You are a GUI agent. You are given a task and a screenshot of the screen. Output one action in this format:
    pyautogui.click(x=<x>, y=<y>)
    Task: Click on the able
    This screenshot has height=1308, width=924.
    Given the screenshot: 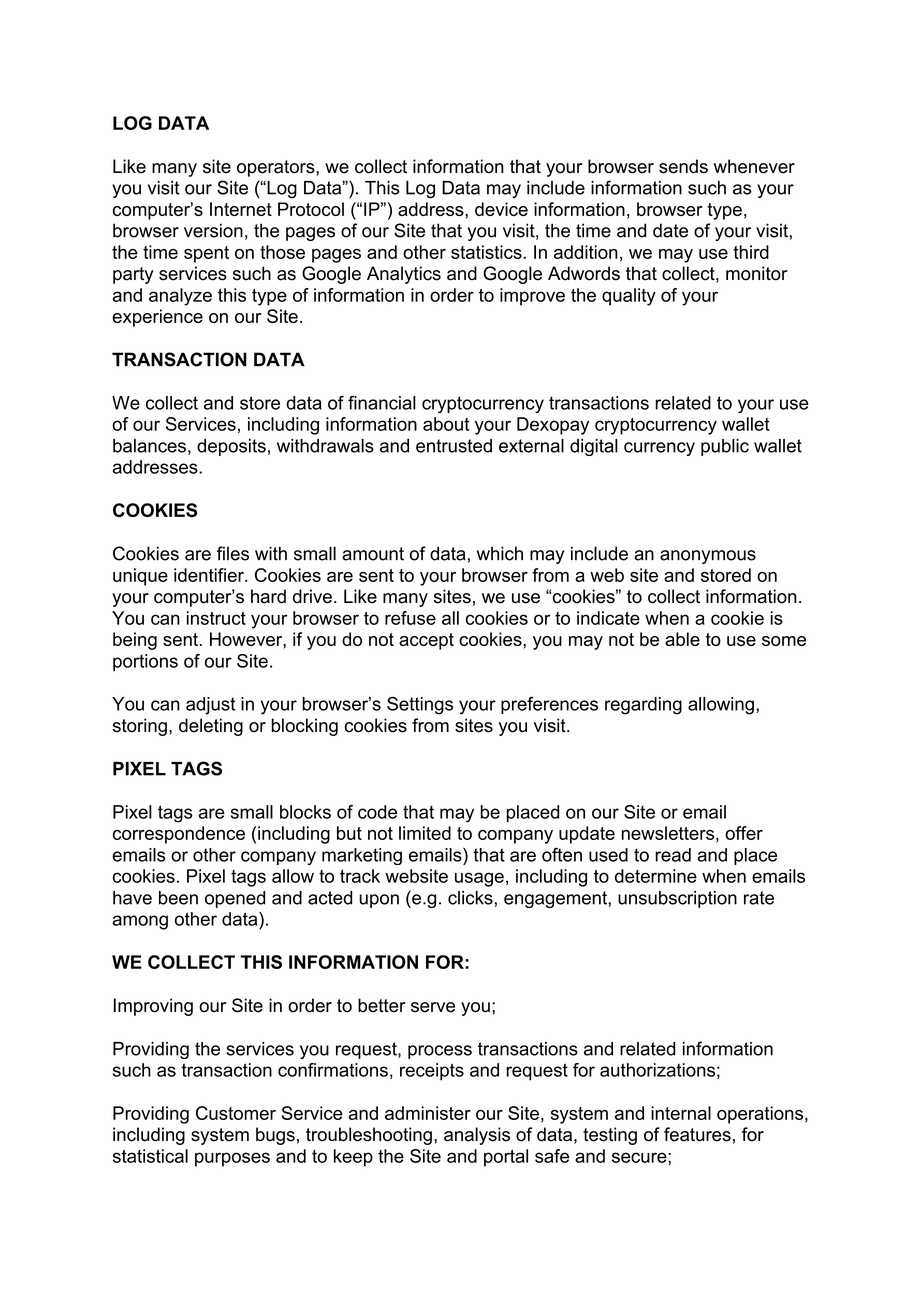 What is the action you would take?
    pyautogui.click(x=682, y=639)
